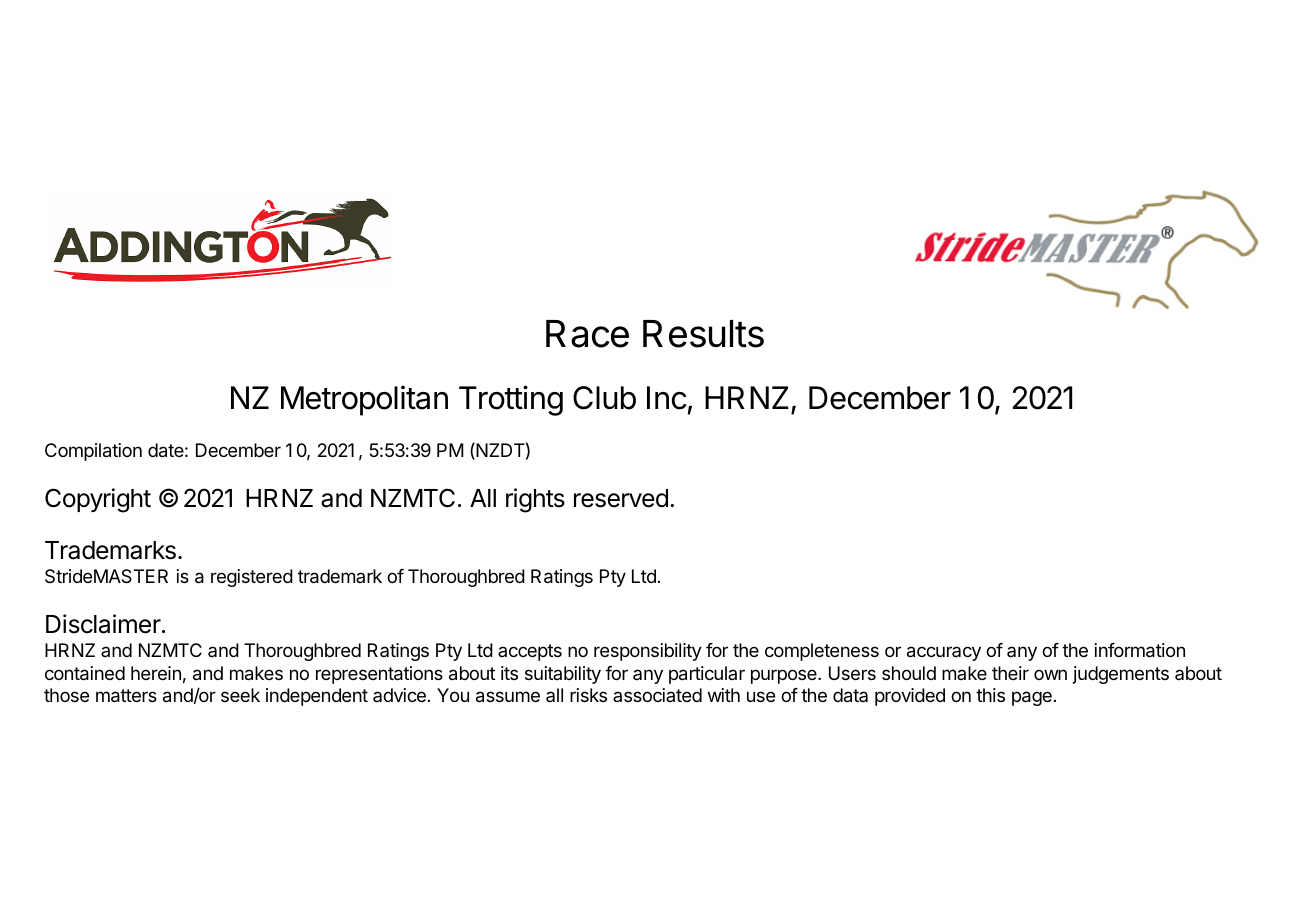 The image size is (1308, 924). I want to click on Race, so click(587, 334).
